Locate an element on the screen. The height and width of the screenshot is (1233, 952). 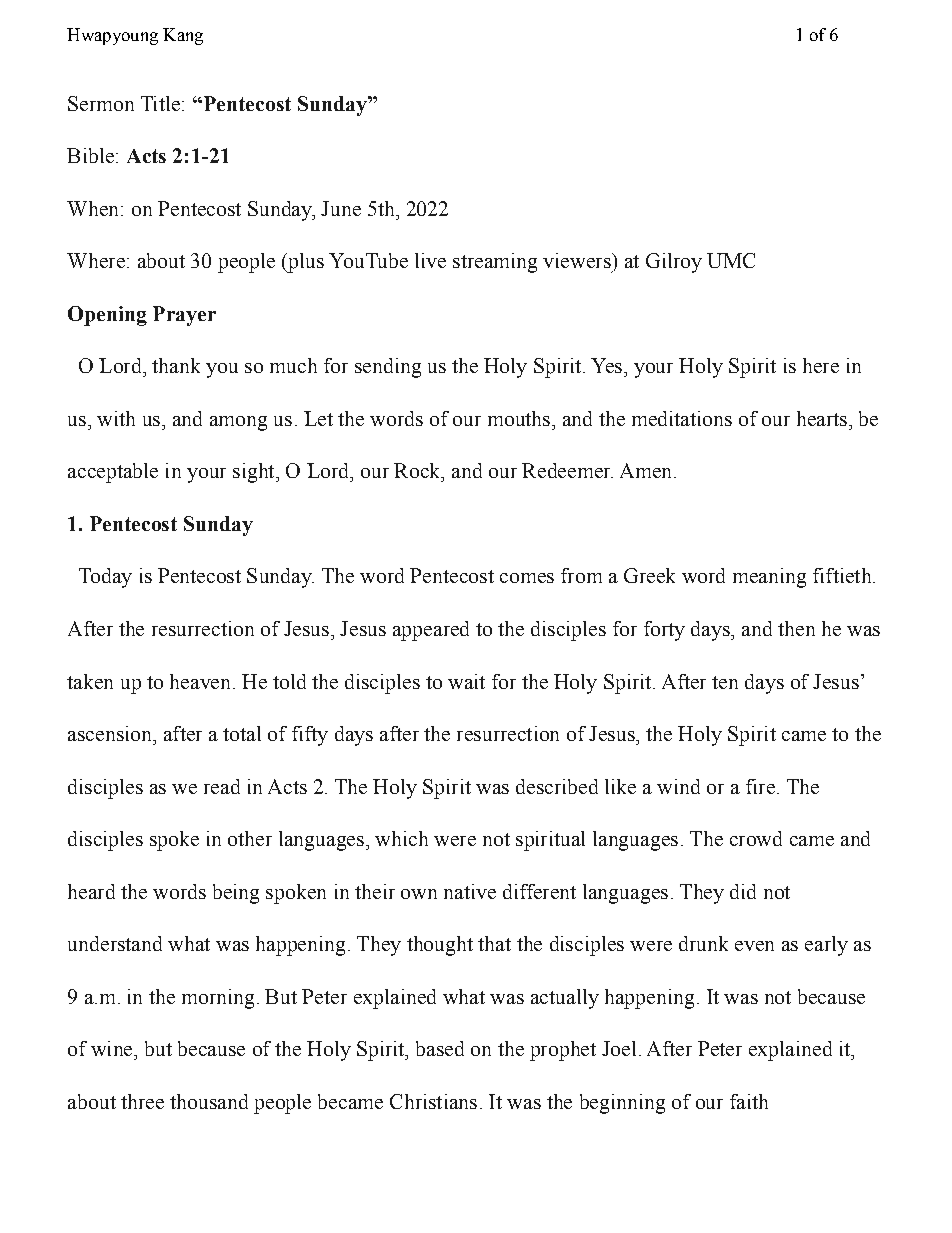
Prayer is located at coordinates (184, 316).
